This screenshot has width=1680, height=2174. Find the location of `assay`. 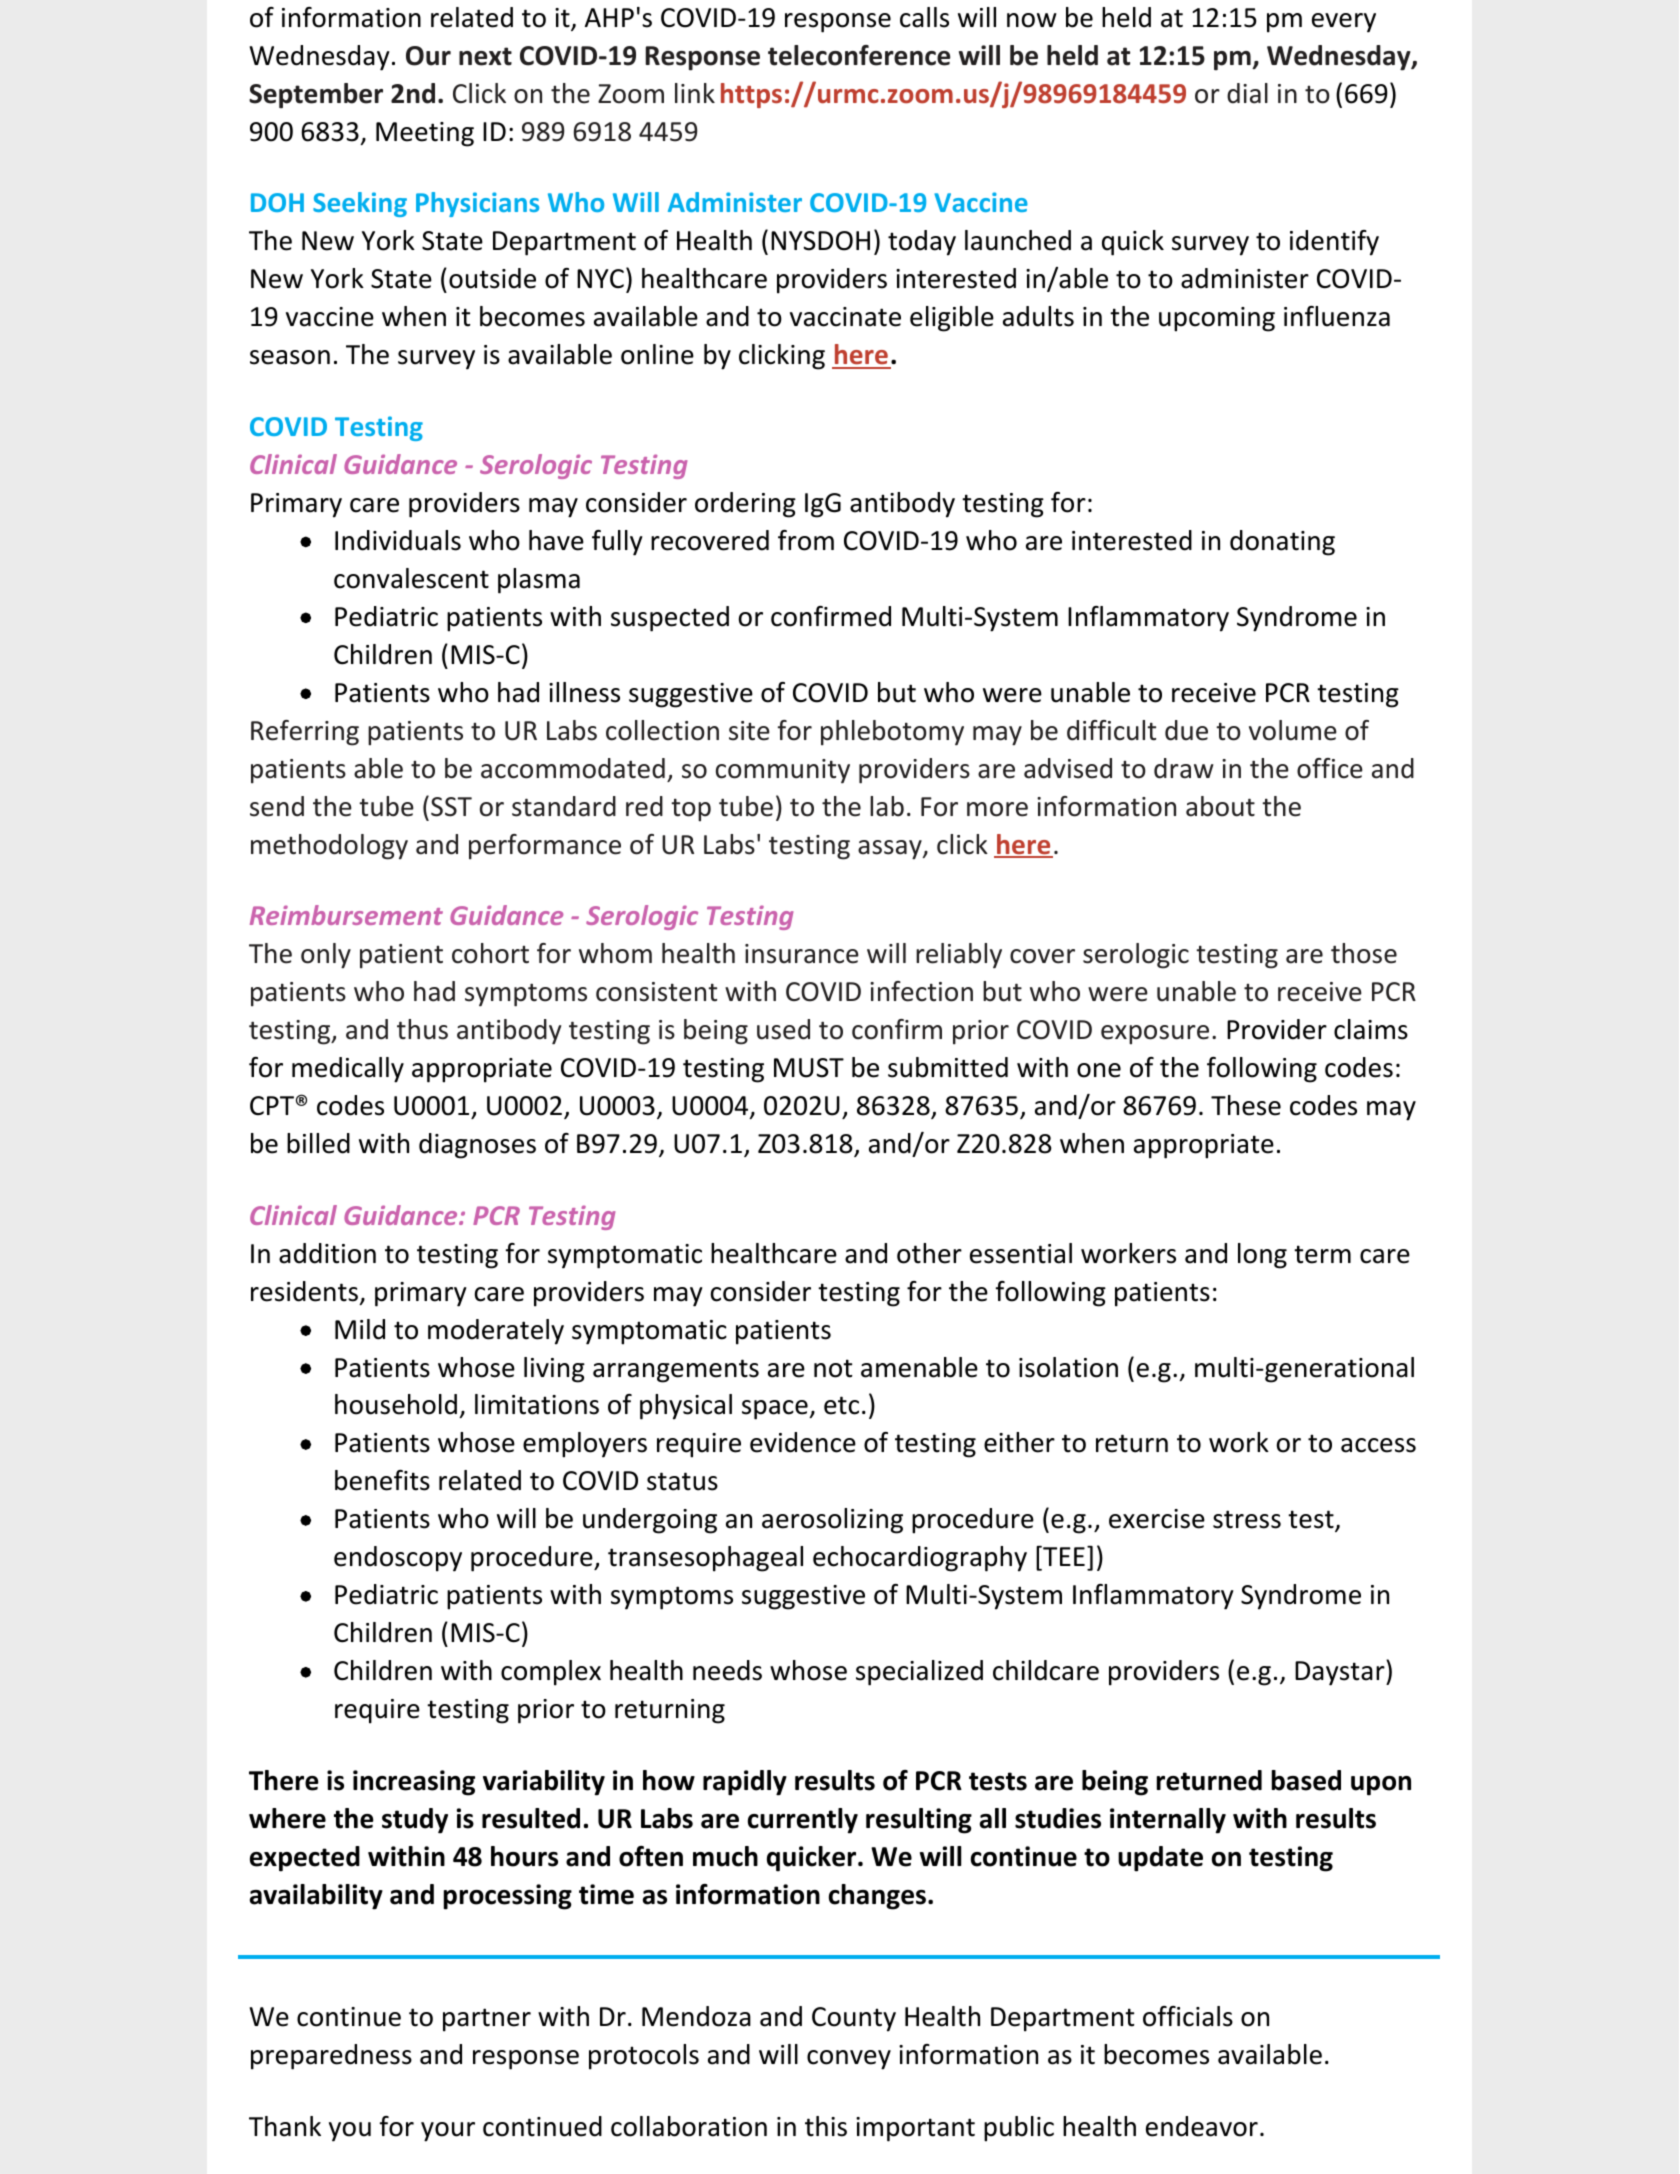

assay is located at coordinates (891, 850).
